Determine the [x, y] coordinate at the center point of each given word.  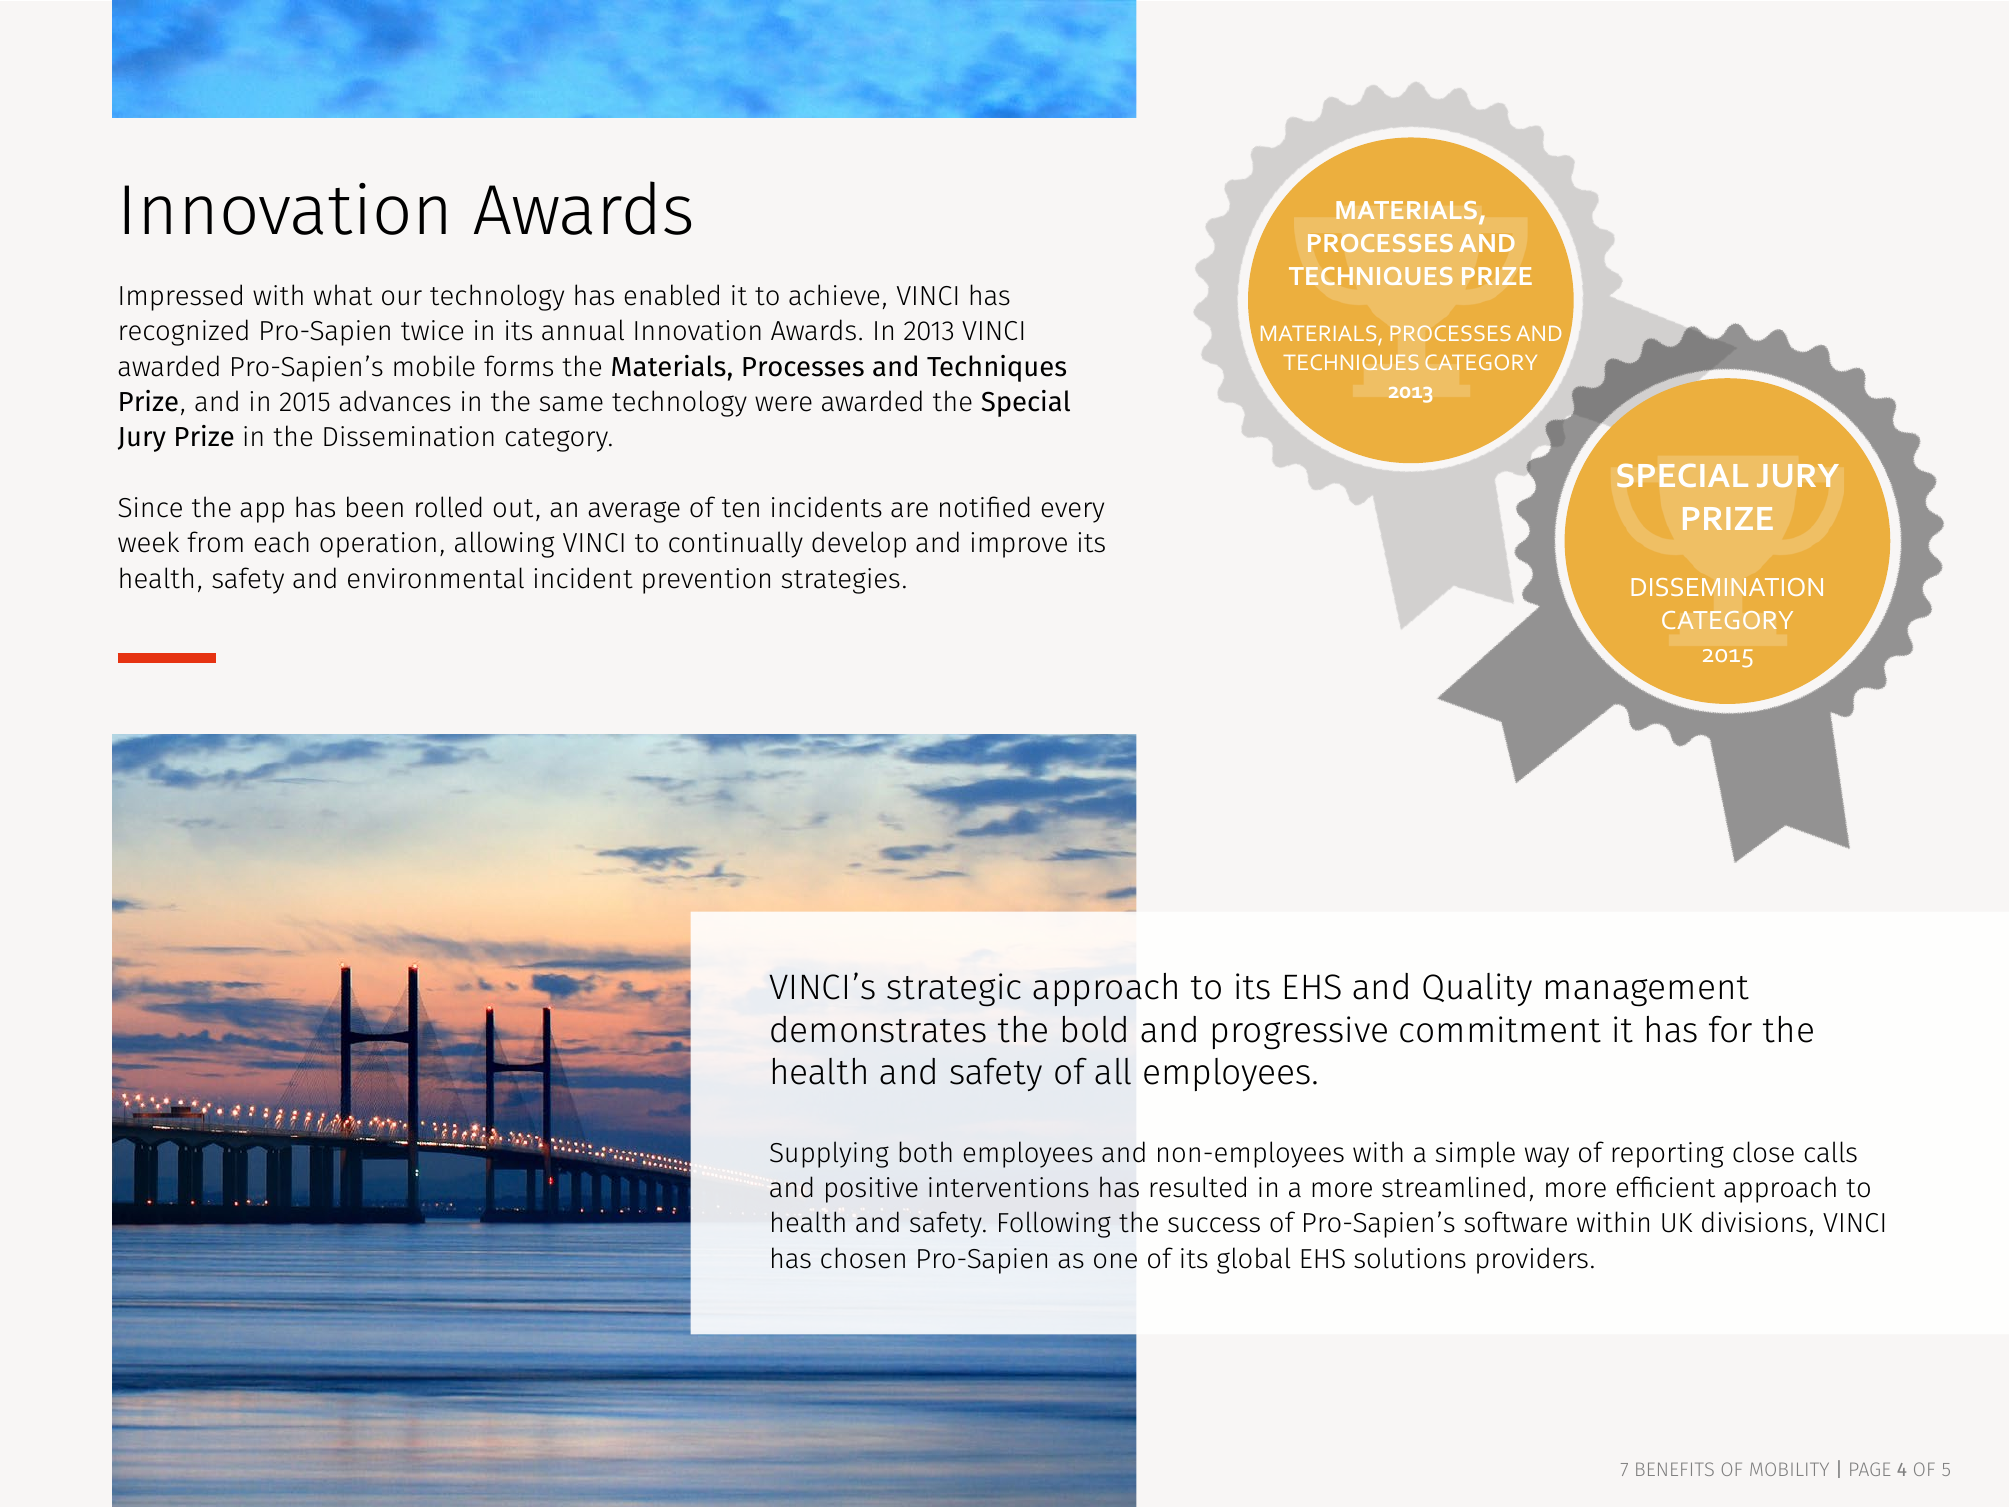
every [1072, 512]
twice [432, 330]
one [1115, 1261]
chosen [863, 1258]
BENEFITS [1675, 1469]
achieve [834, 295]
